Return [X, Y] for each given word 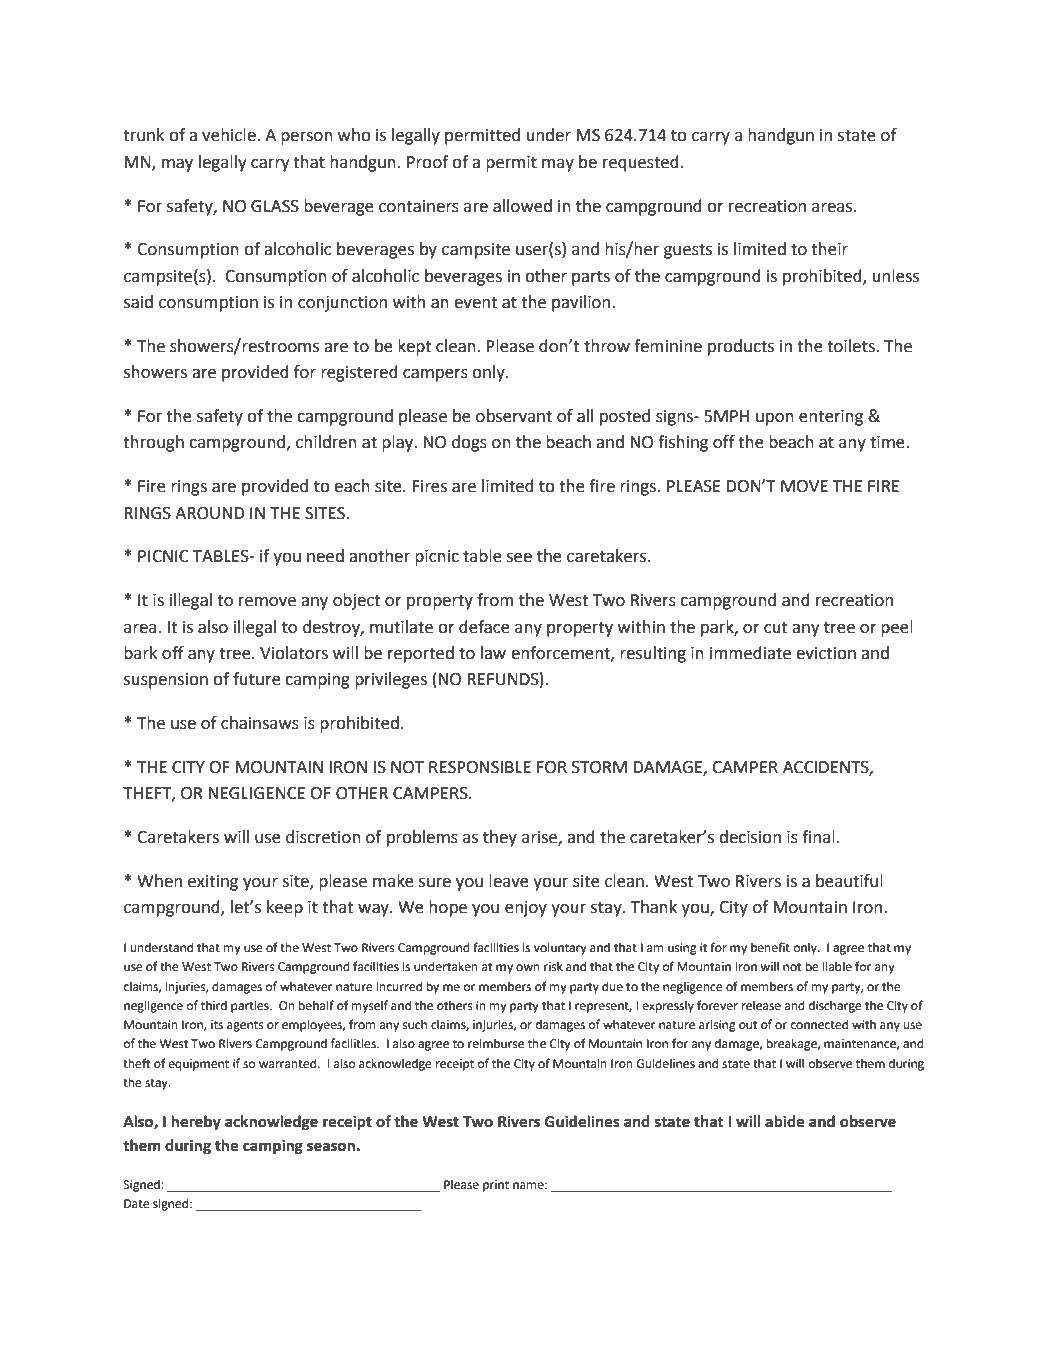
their [829, 249]
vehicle [230, 135]
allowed [522, 206]
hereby [196, 1123]
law [493, 653]
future [257, 679]
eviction [826, 653]
